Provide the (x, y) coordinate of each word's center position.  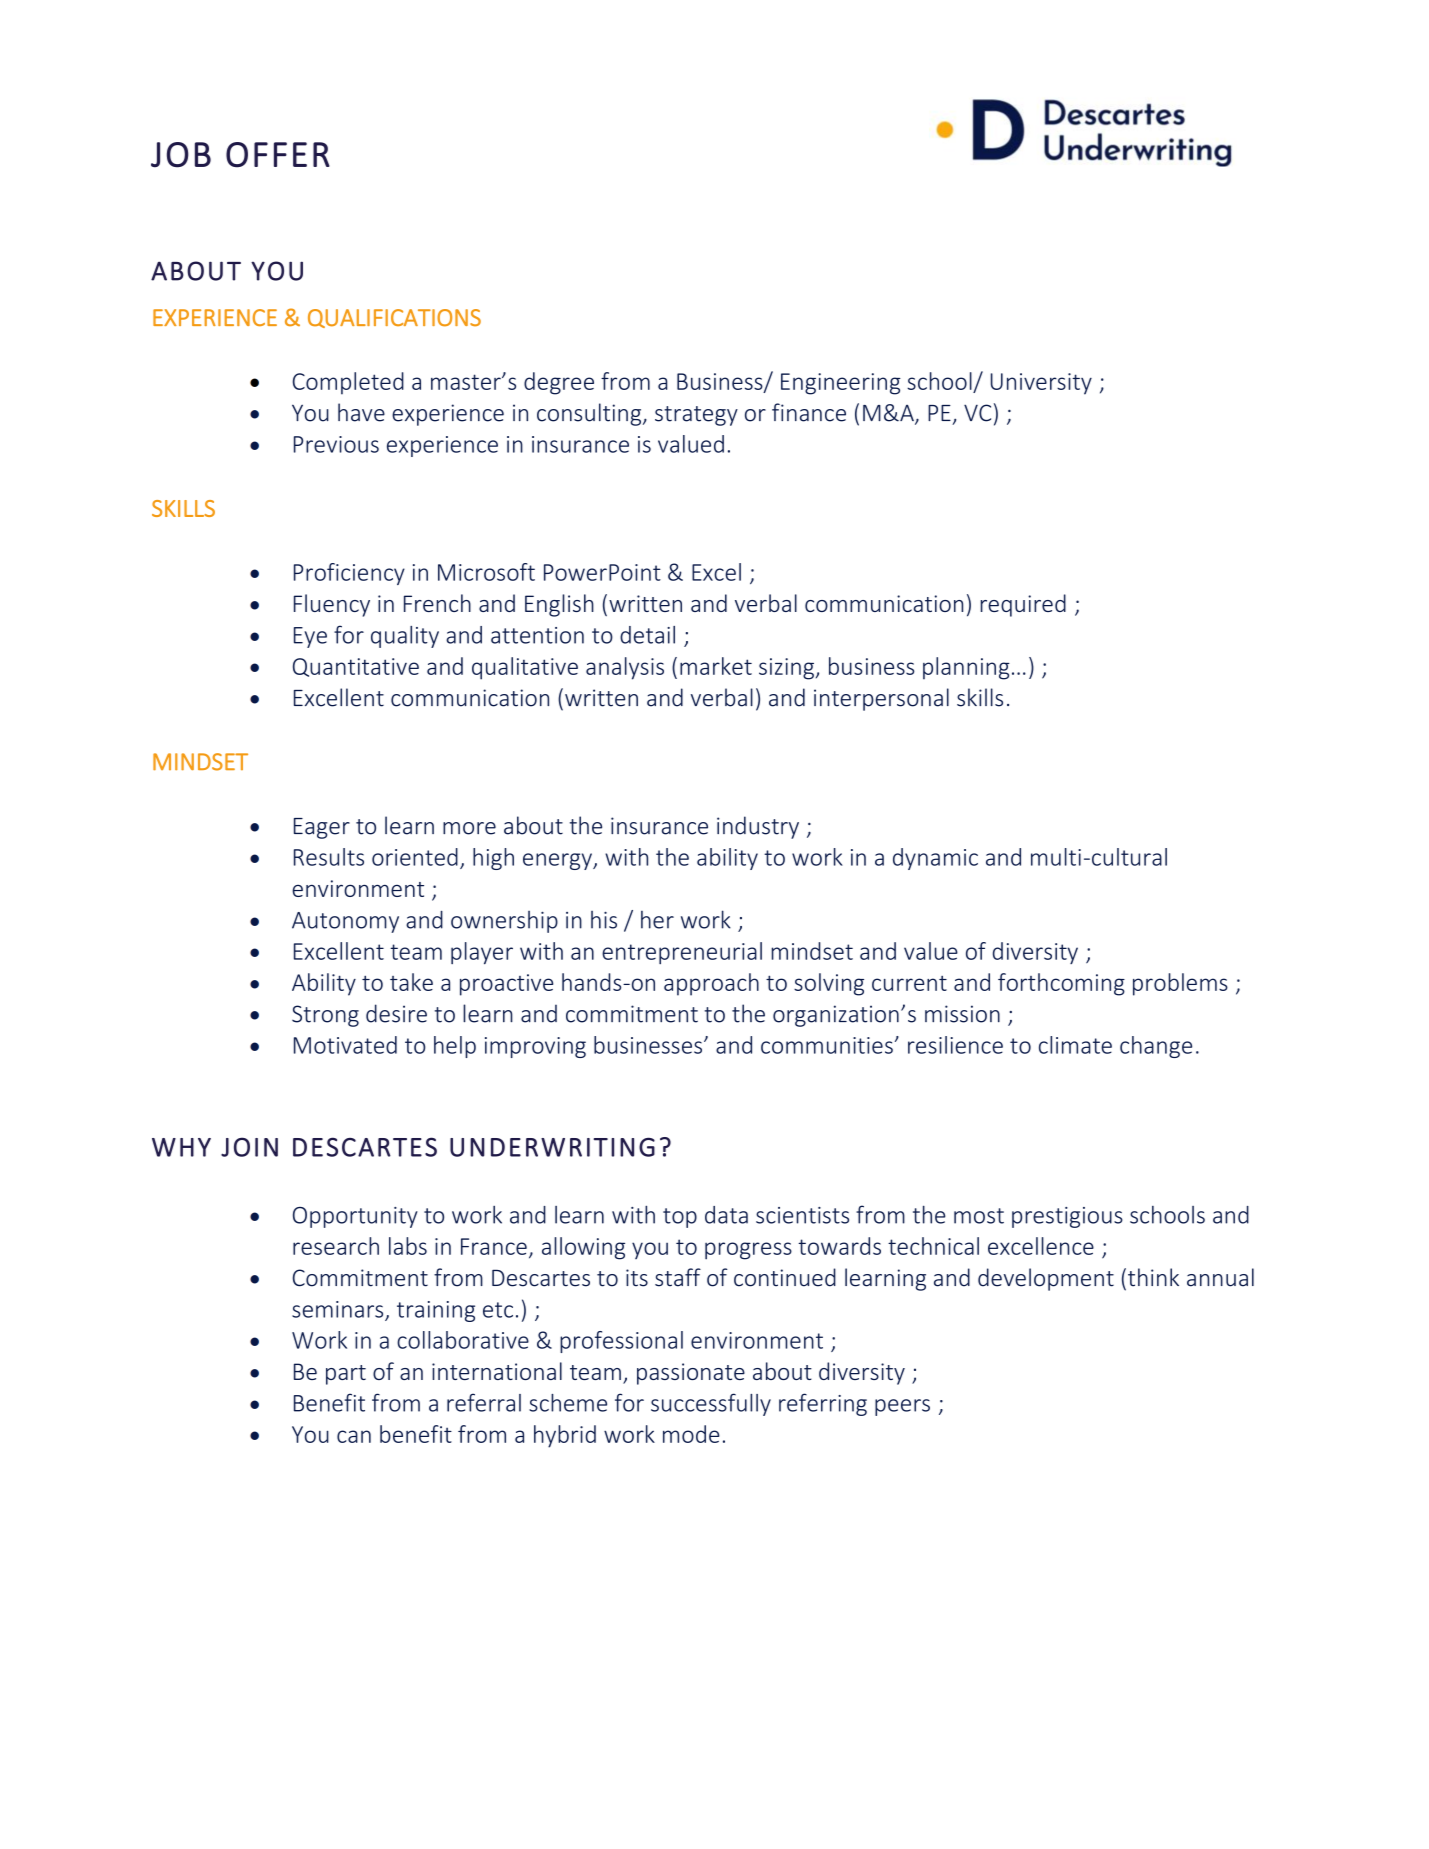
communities (827, 1045)
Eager (322, 828)
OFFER (278, 155)
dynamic (935, 859)
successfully (711, 1404)
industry (758, 827)
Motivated (345, 1045)
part (346, 1375)
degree (559, 383)
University (1041, 384)
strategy (696, 416)
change (1156, 1047)
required (1023, 605)
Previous (336, 444)
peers (902, 1407)
